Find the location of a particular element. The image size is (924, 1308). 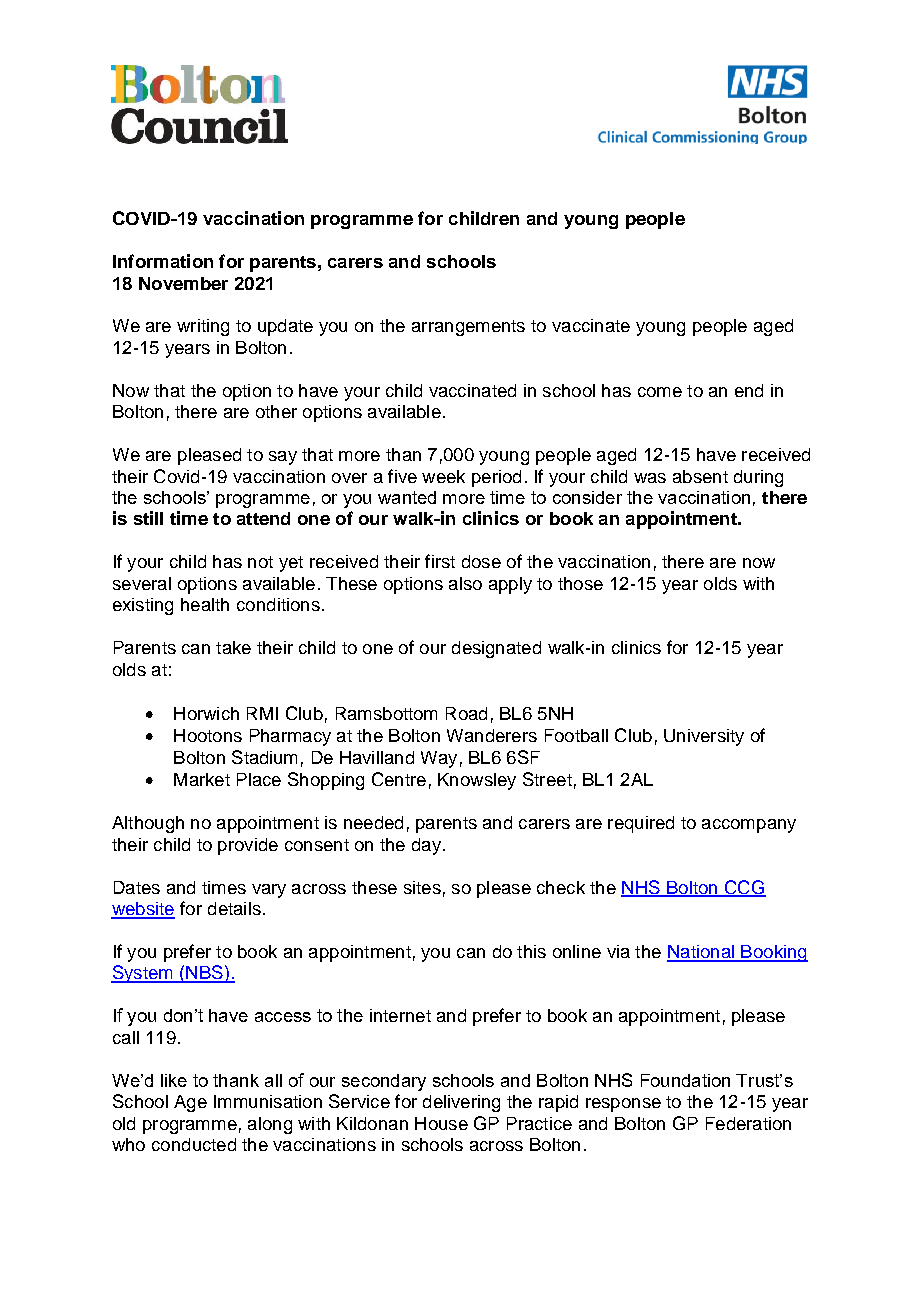

House is located at coordinates (441, 1123).
